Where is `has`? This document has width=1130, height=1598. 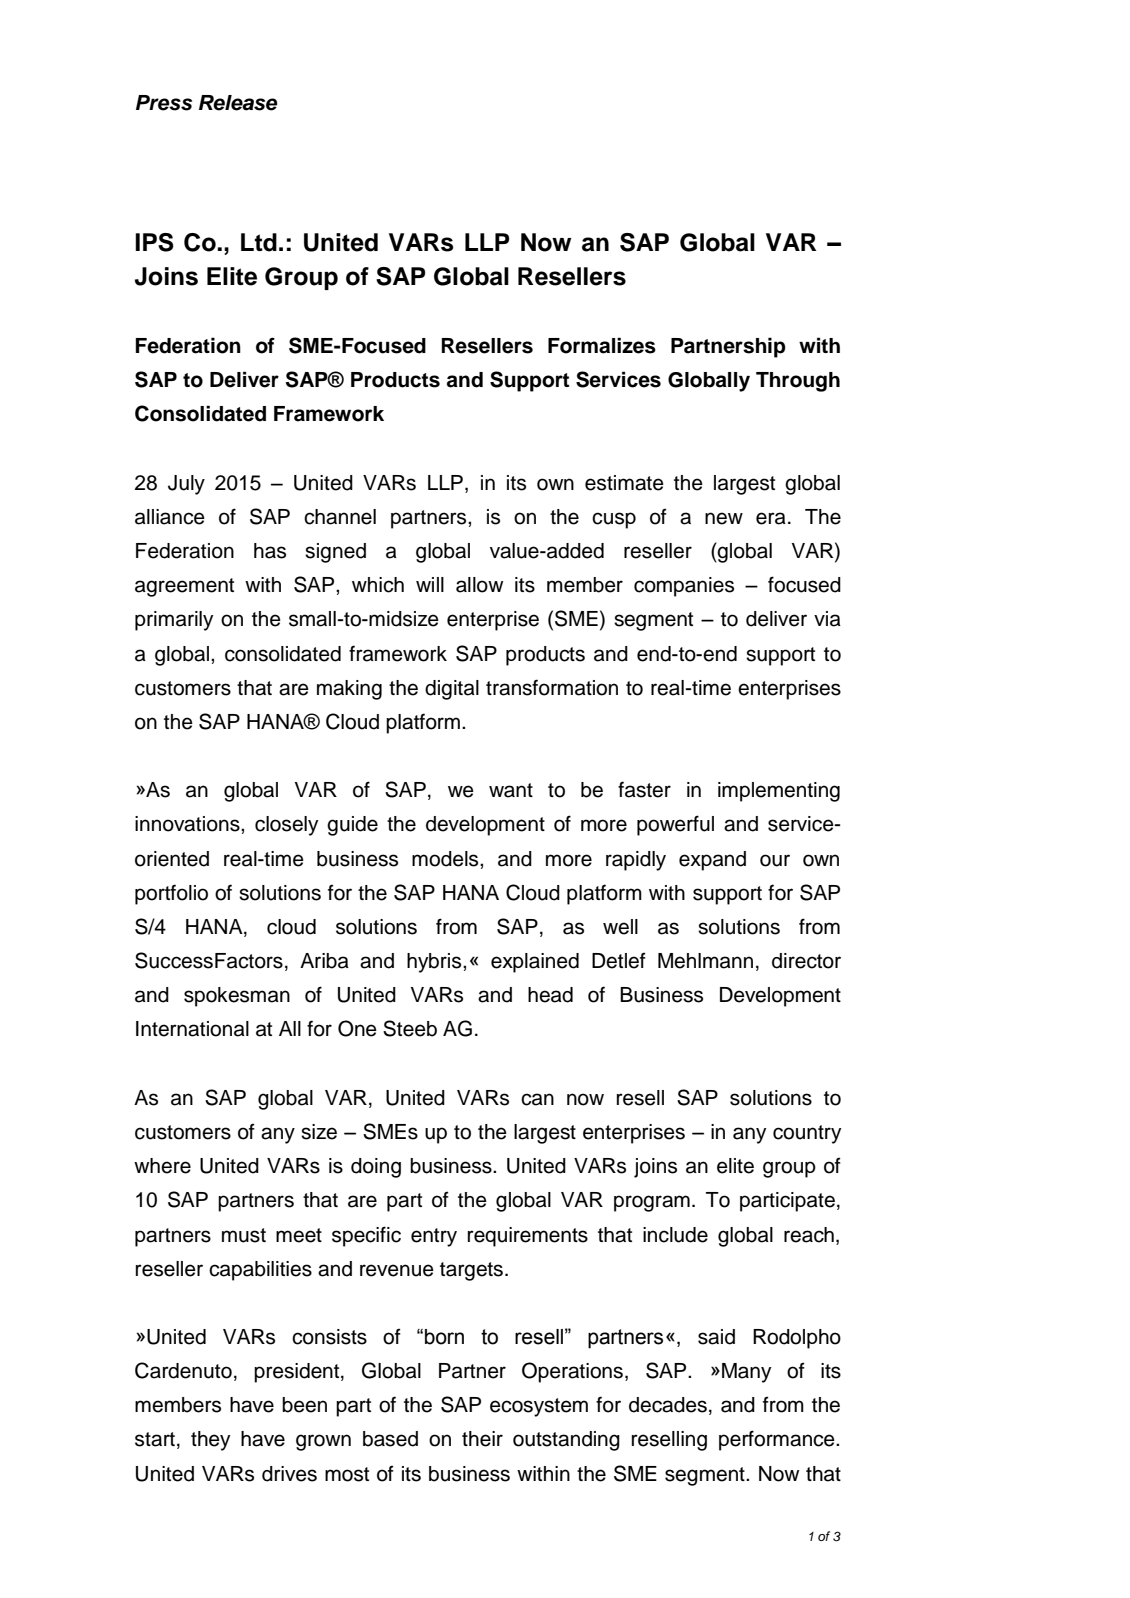 has is located at coordinates (270, 551).
